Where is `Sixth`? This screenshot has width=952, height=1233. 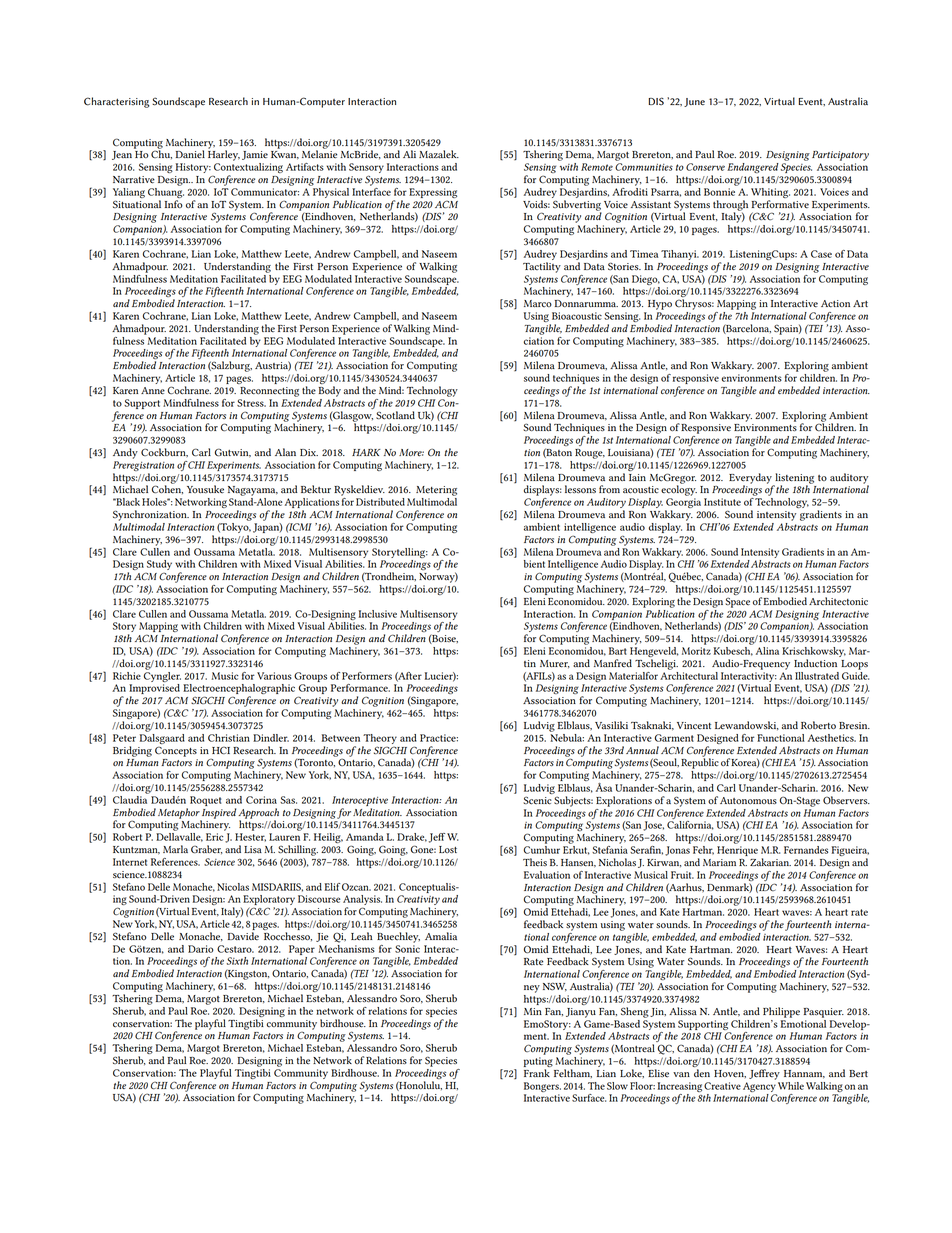
Sixth is located at coordinates (237, 961).
